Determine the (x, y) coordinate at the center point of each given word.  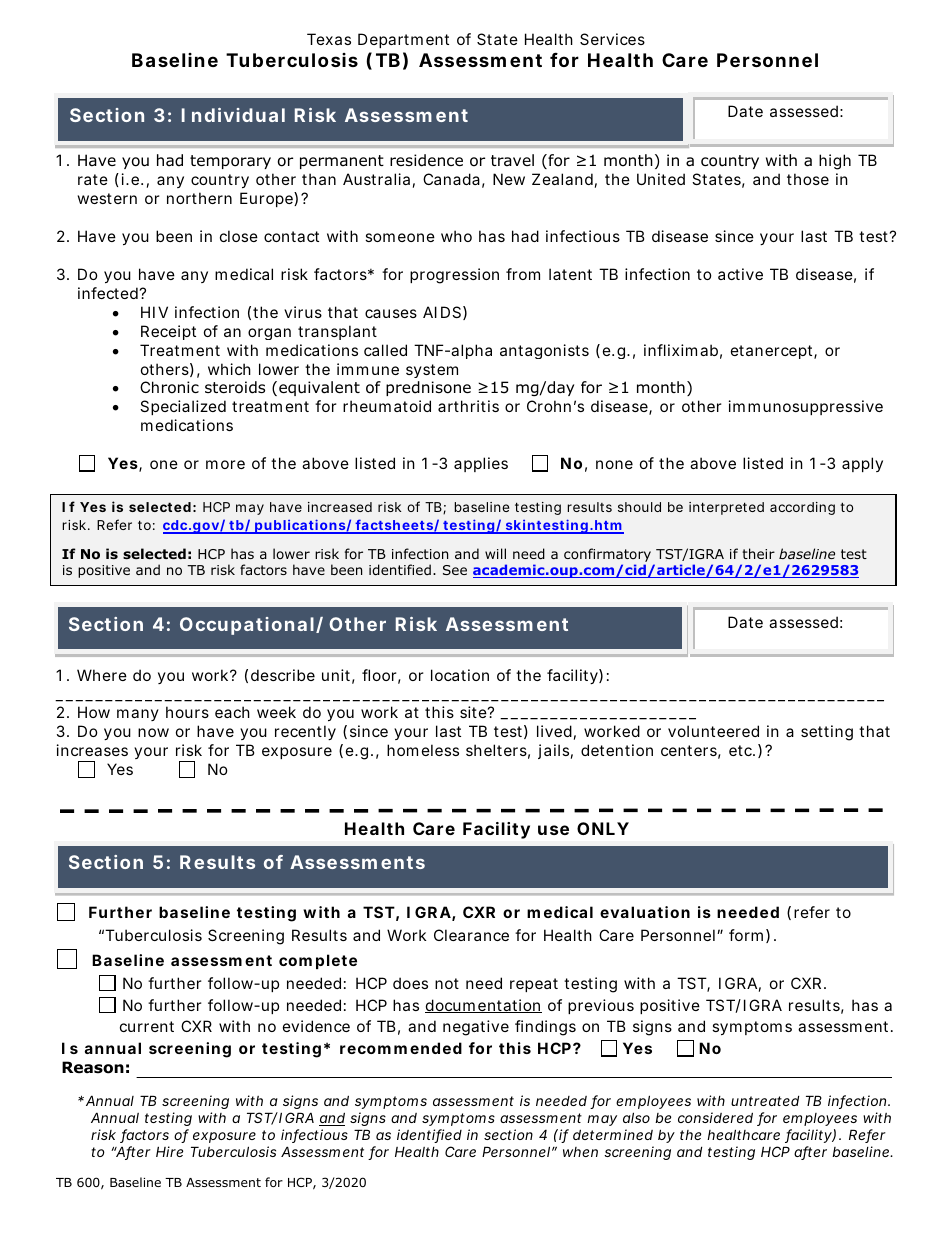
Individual (233, 115)
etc (741, 750)
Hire (169, 1151)
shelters (496, 750)
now (153, 732)
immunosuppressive (806, 407)
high (835, 162)
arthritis (468, 406)
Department (403, 40)
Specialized (183, 407)
